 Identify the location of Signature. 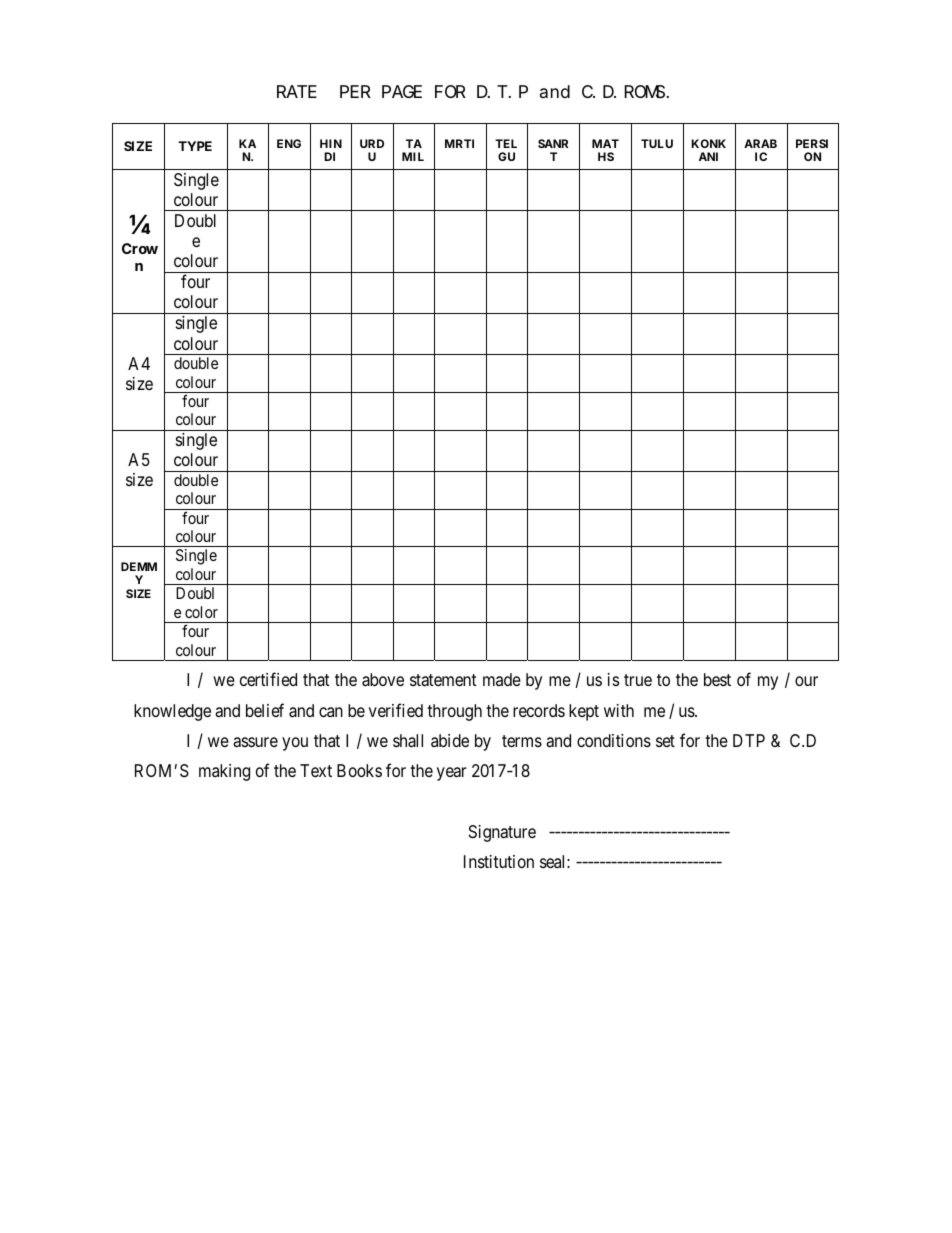
(502, 833).
